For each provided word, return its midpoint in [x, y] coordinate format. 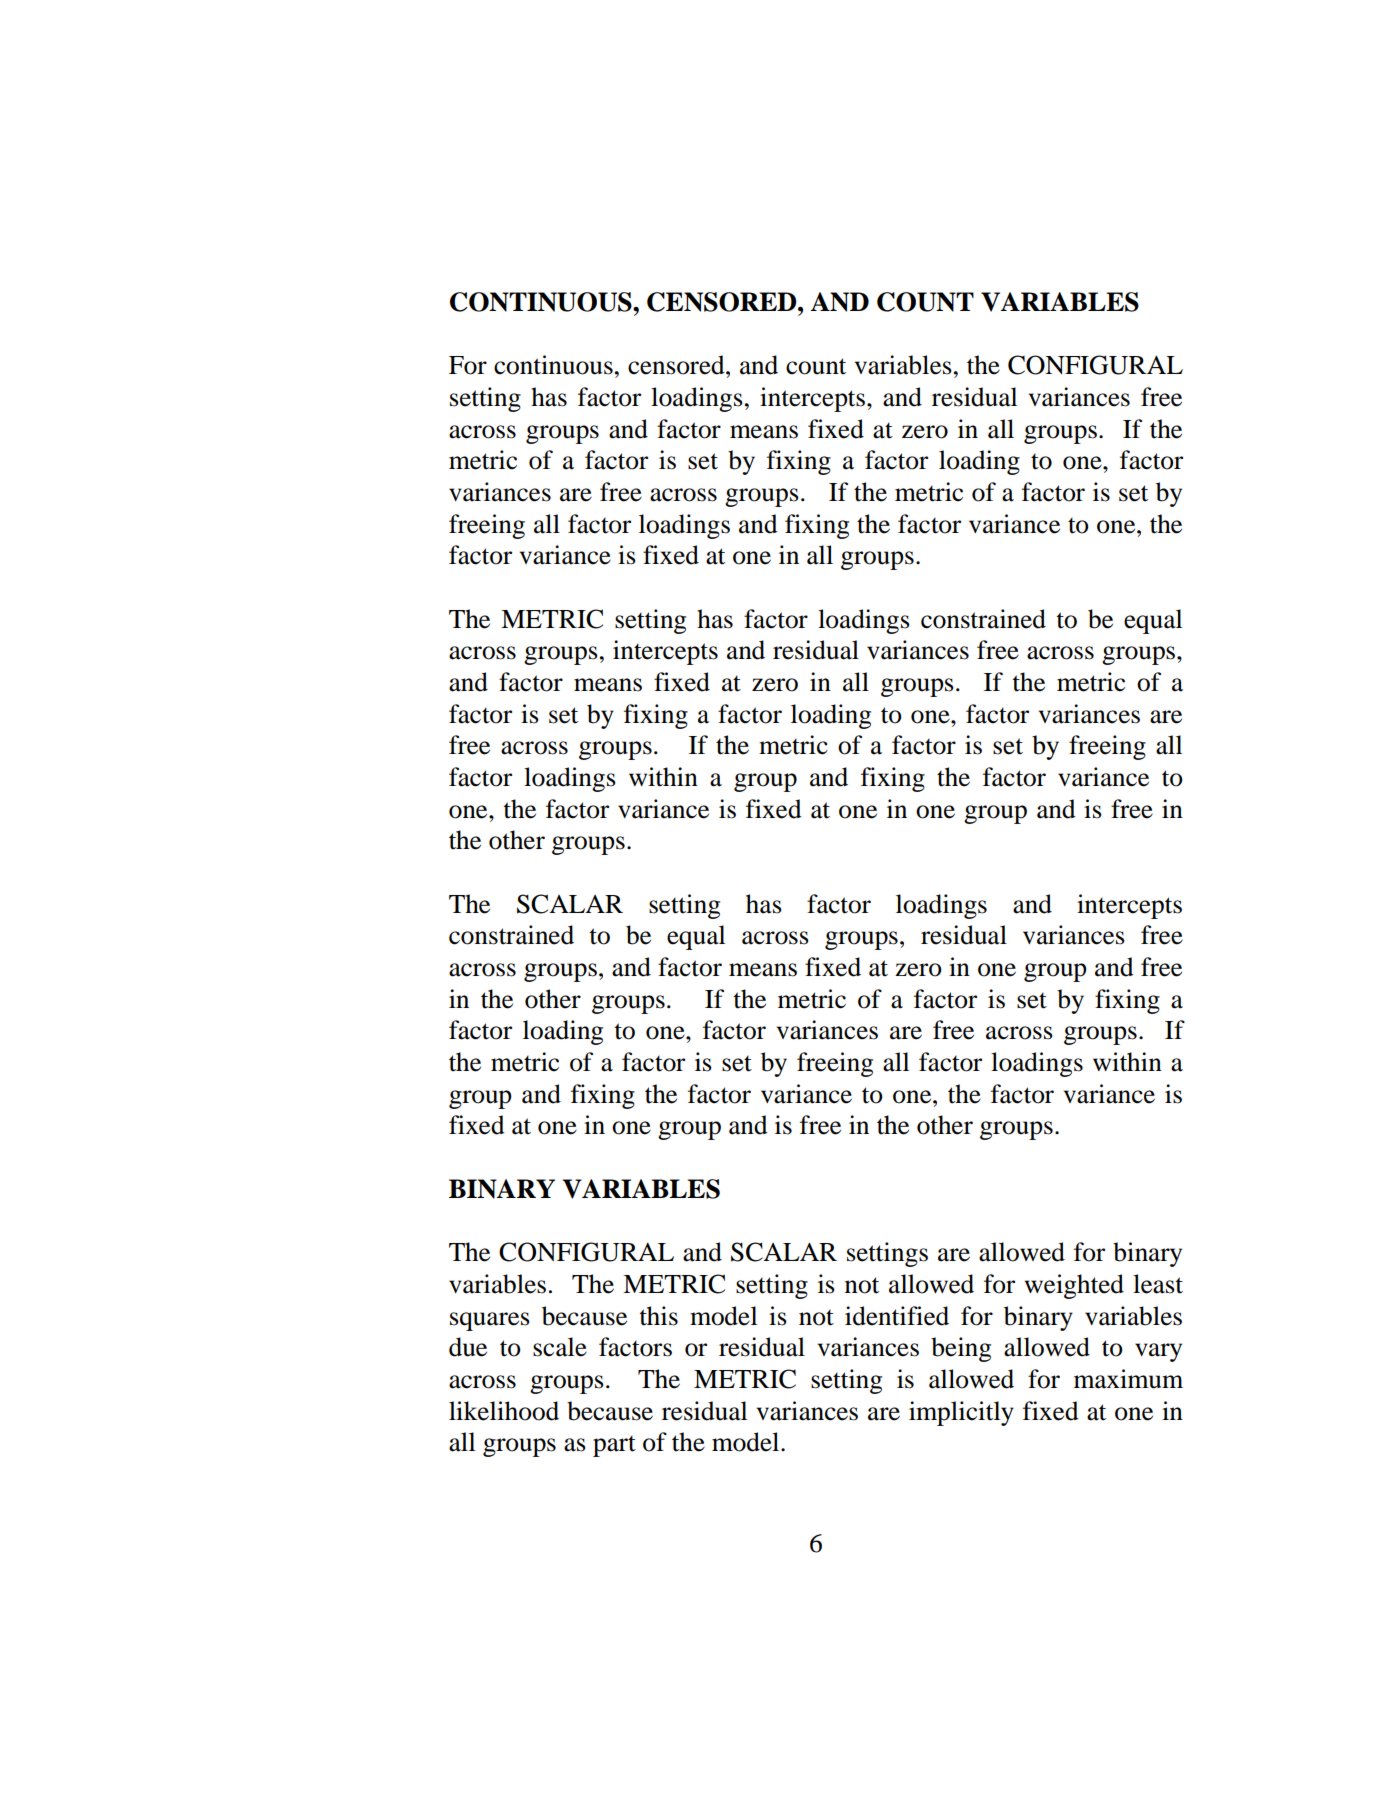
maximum [1128, 1379]
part [614, 1446]
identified [897, 1316]
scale [560, 1347]
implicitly [961, 1413]
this [659, 1316]
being [961, 1349]
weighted [1074, 1286]
